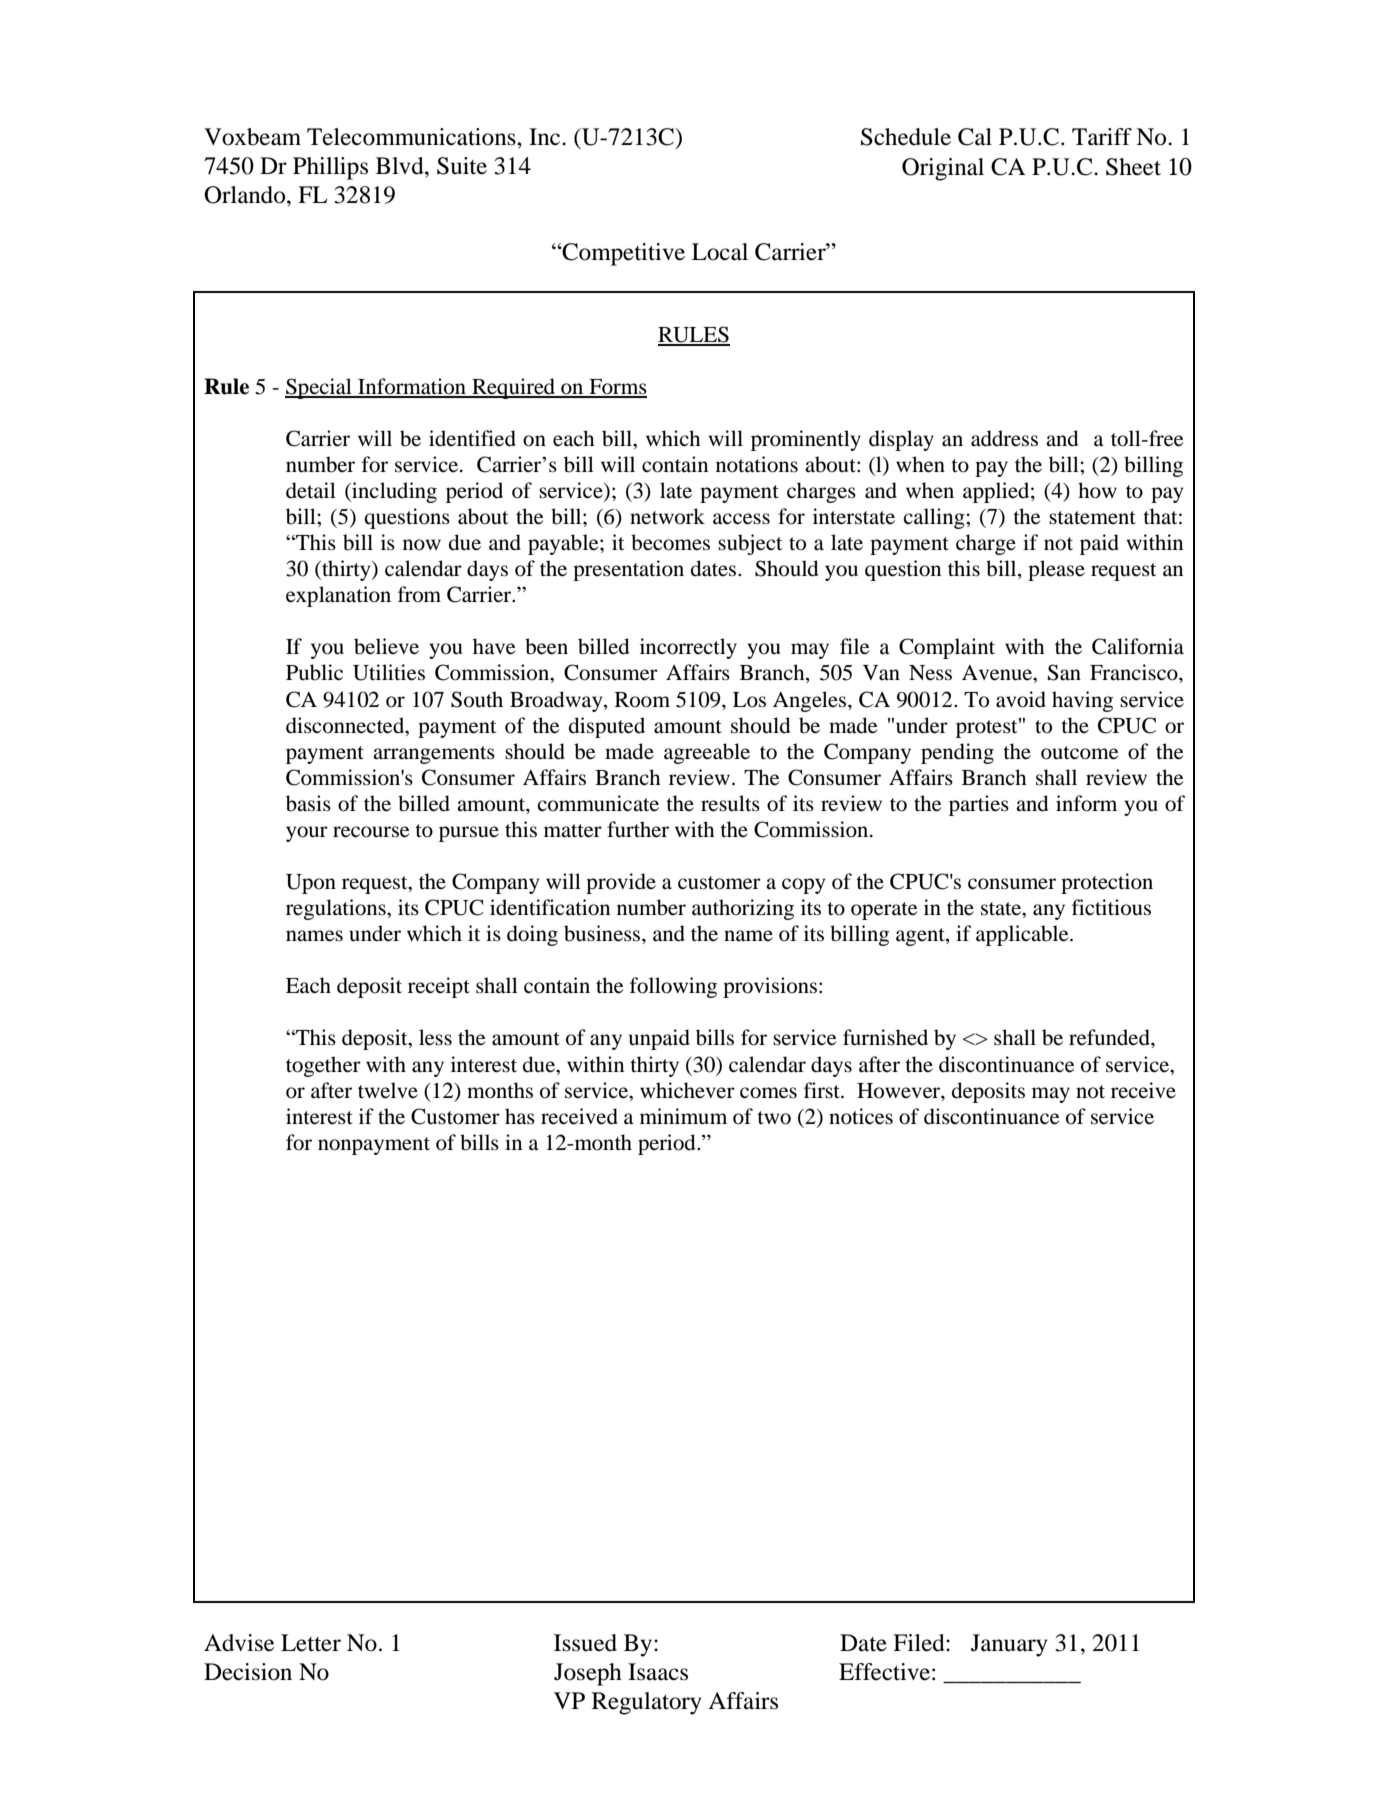  Describe the element at coordinates (311, 1643) in the image. I see `Letter` at that location.
